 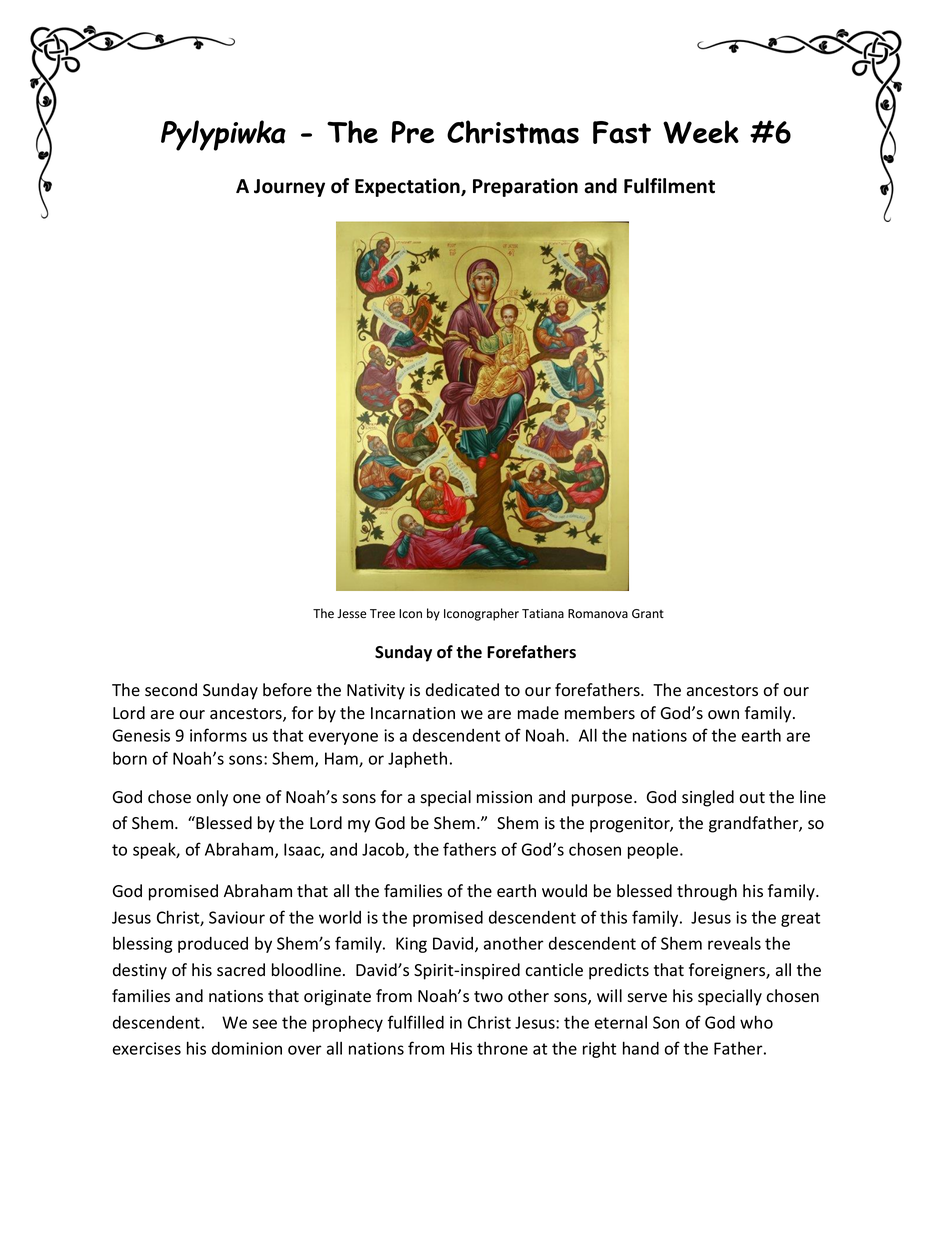 I want to click on Journey, so click(x=289, y=188).
